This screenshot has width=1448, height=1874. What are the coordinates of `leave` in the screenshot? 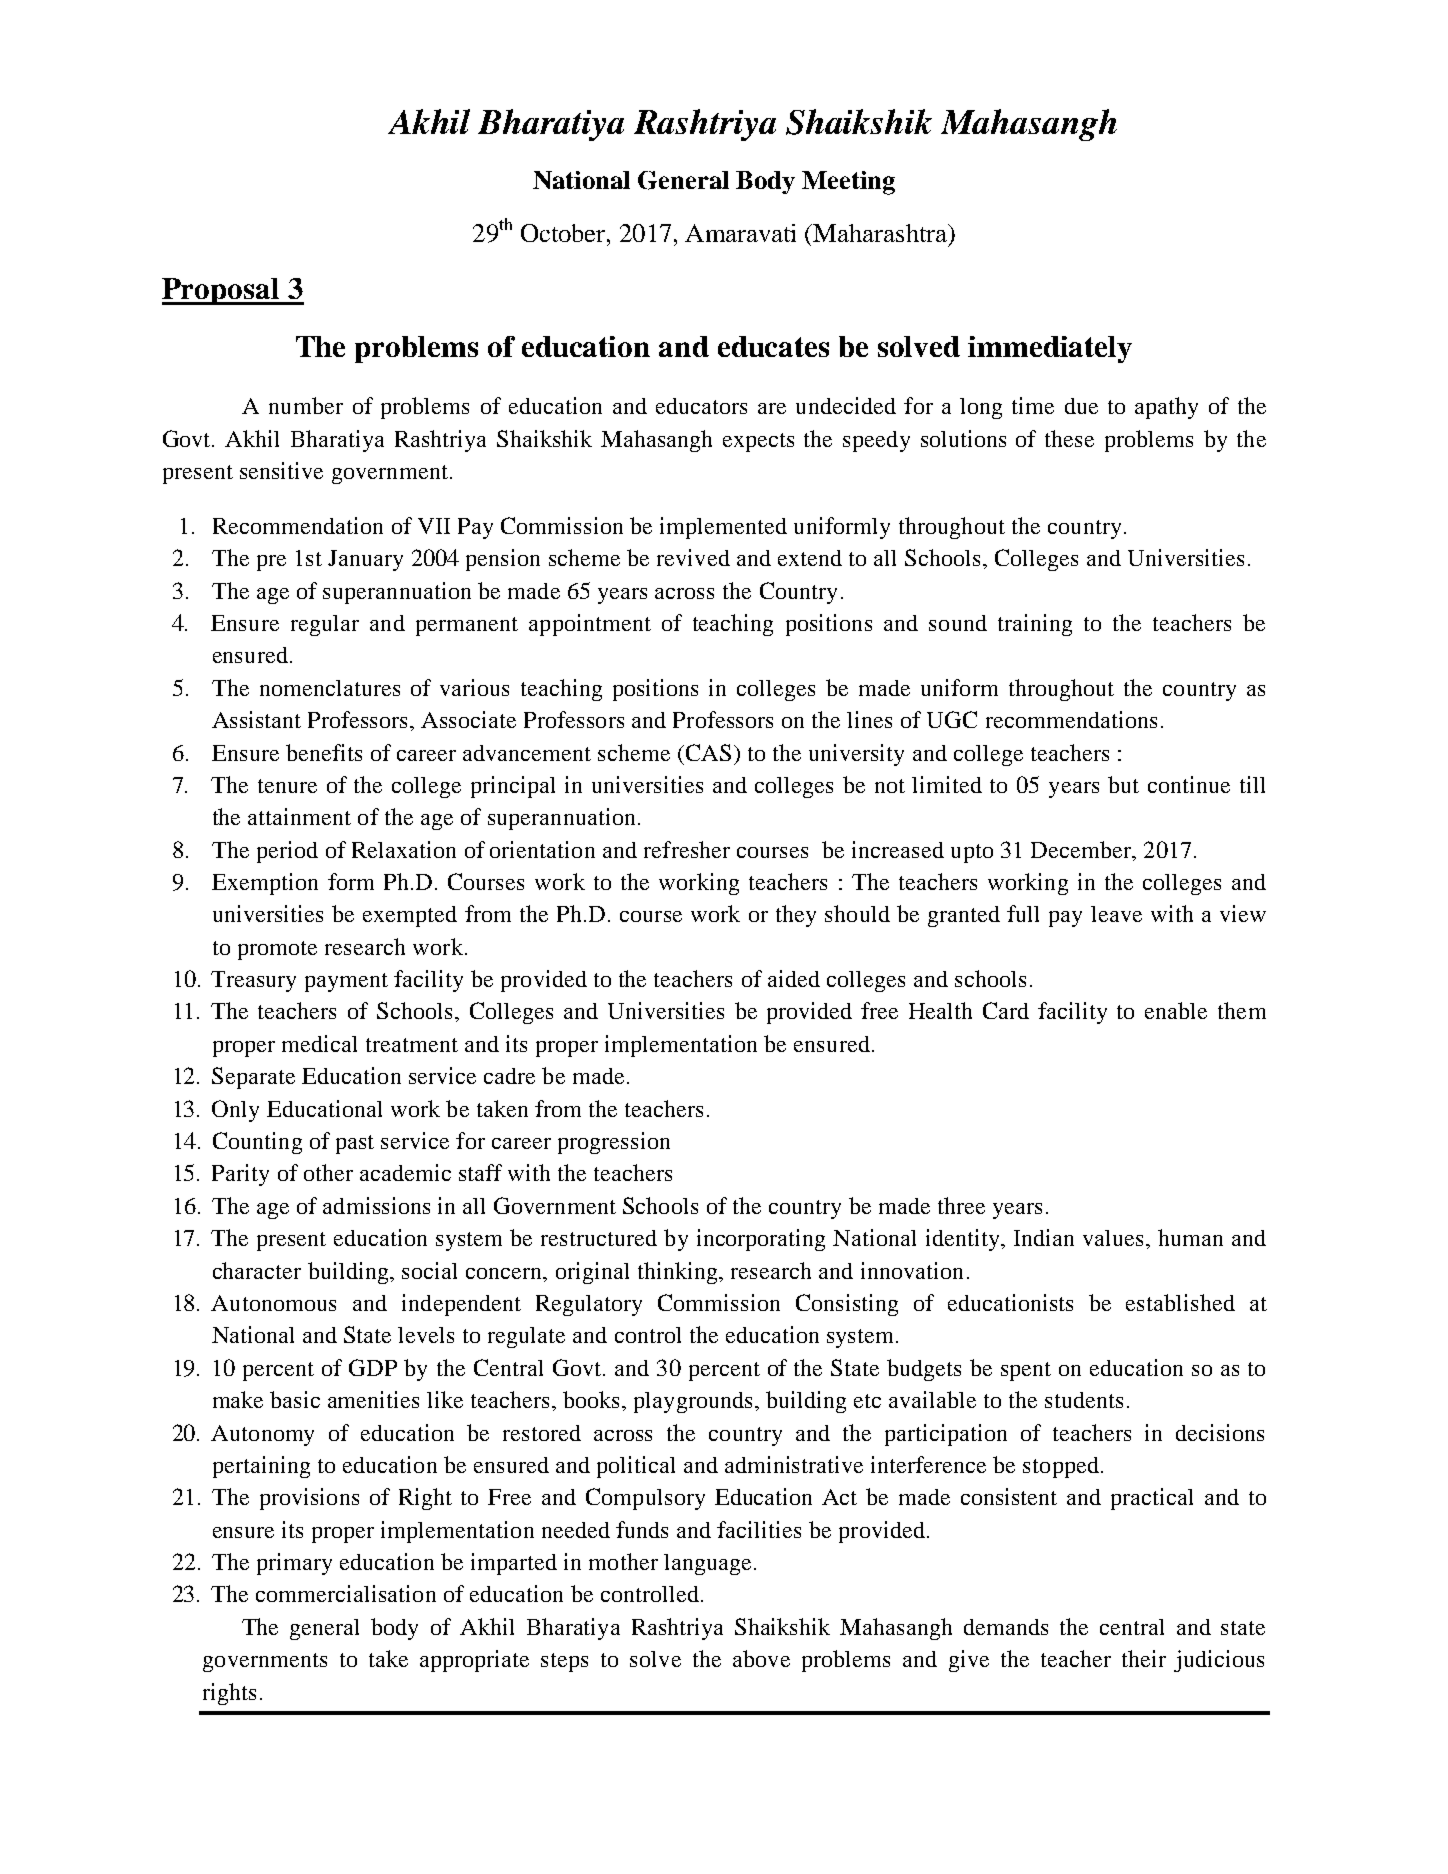 It's located at (1116, 914).
